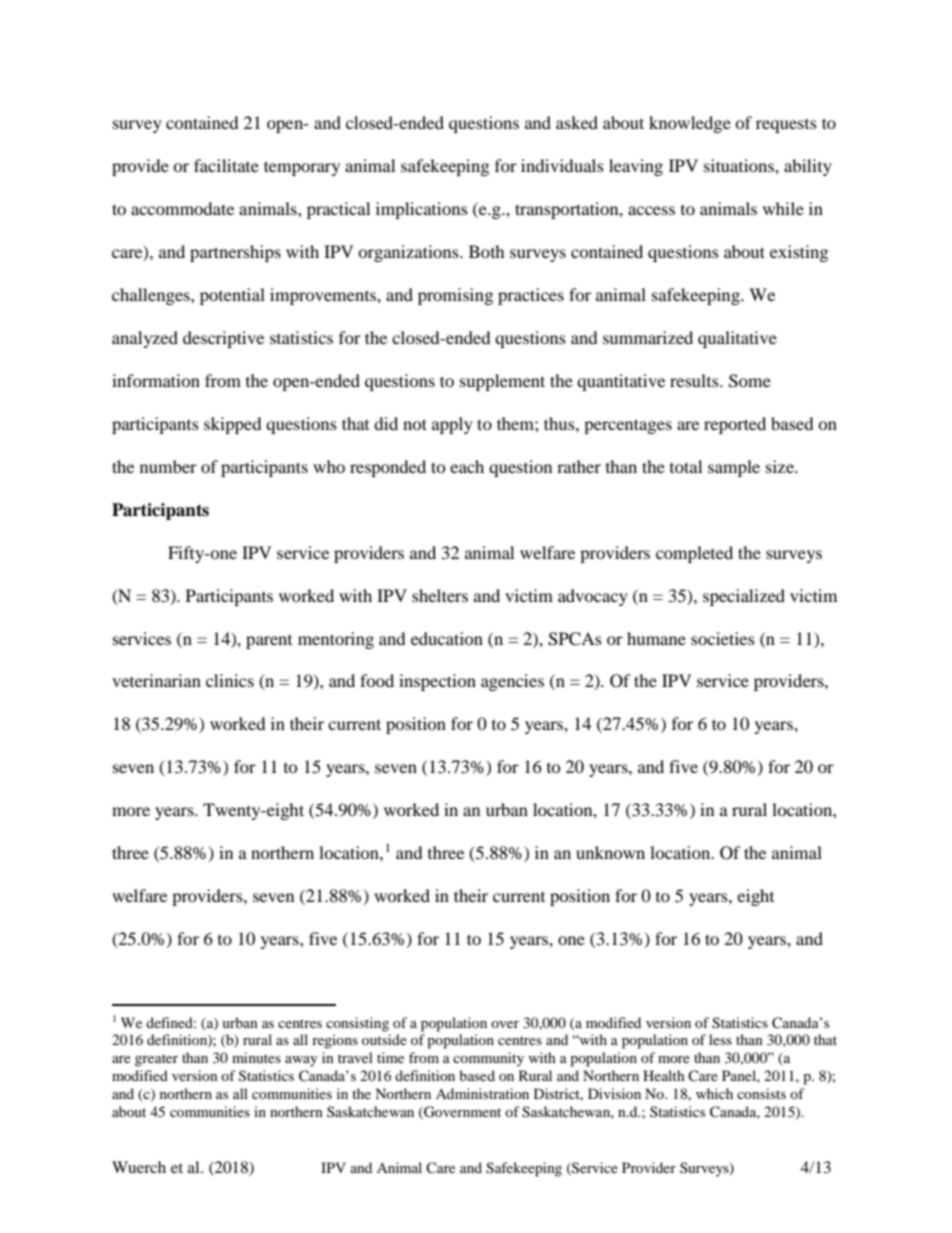  Describe the element at coordinates (610, 852) in the image. I see `unknown` at that location.
